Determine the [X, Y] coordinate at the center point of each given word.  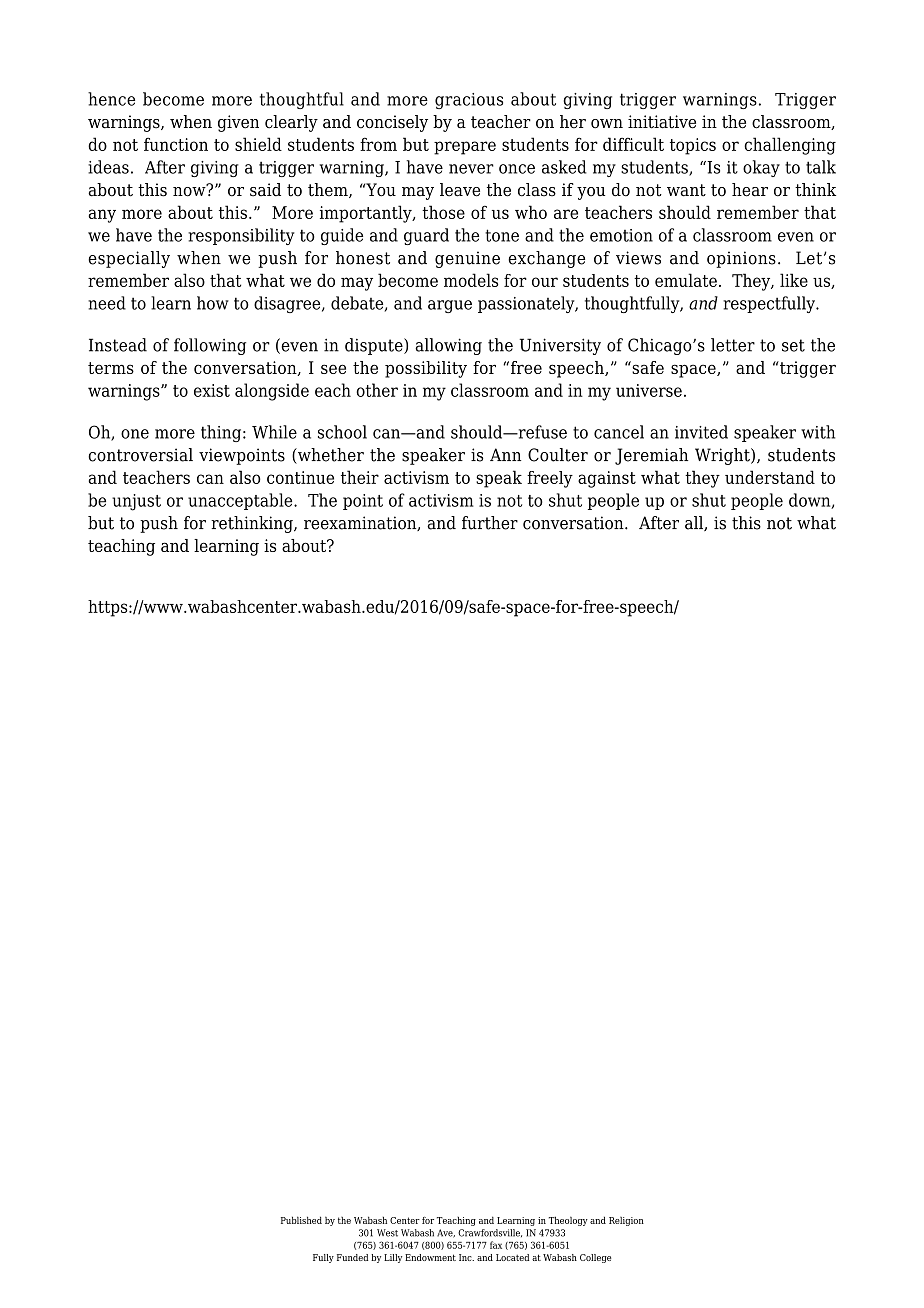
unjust [136, 502]
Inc [466, 1257]
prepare [465, 148]
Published [301, 1220]
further [490, 523]
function [176, 144]
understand [770, 477]
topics [693, 146]
